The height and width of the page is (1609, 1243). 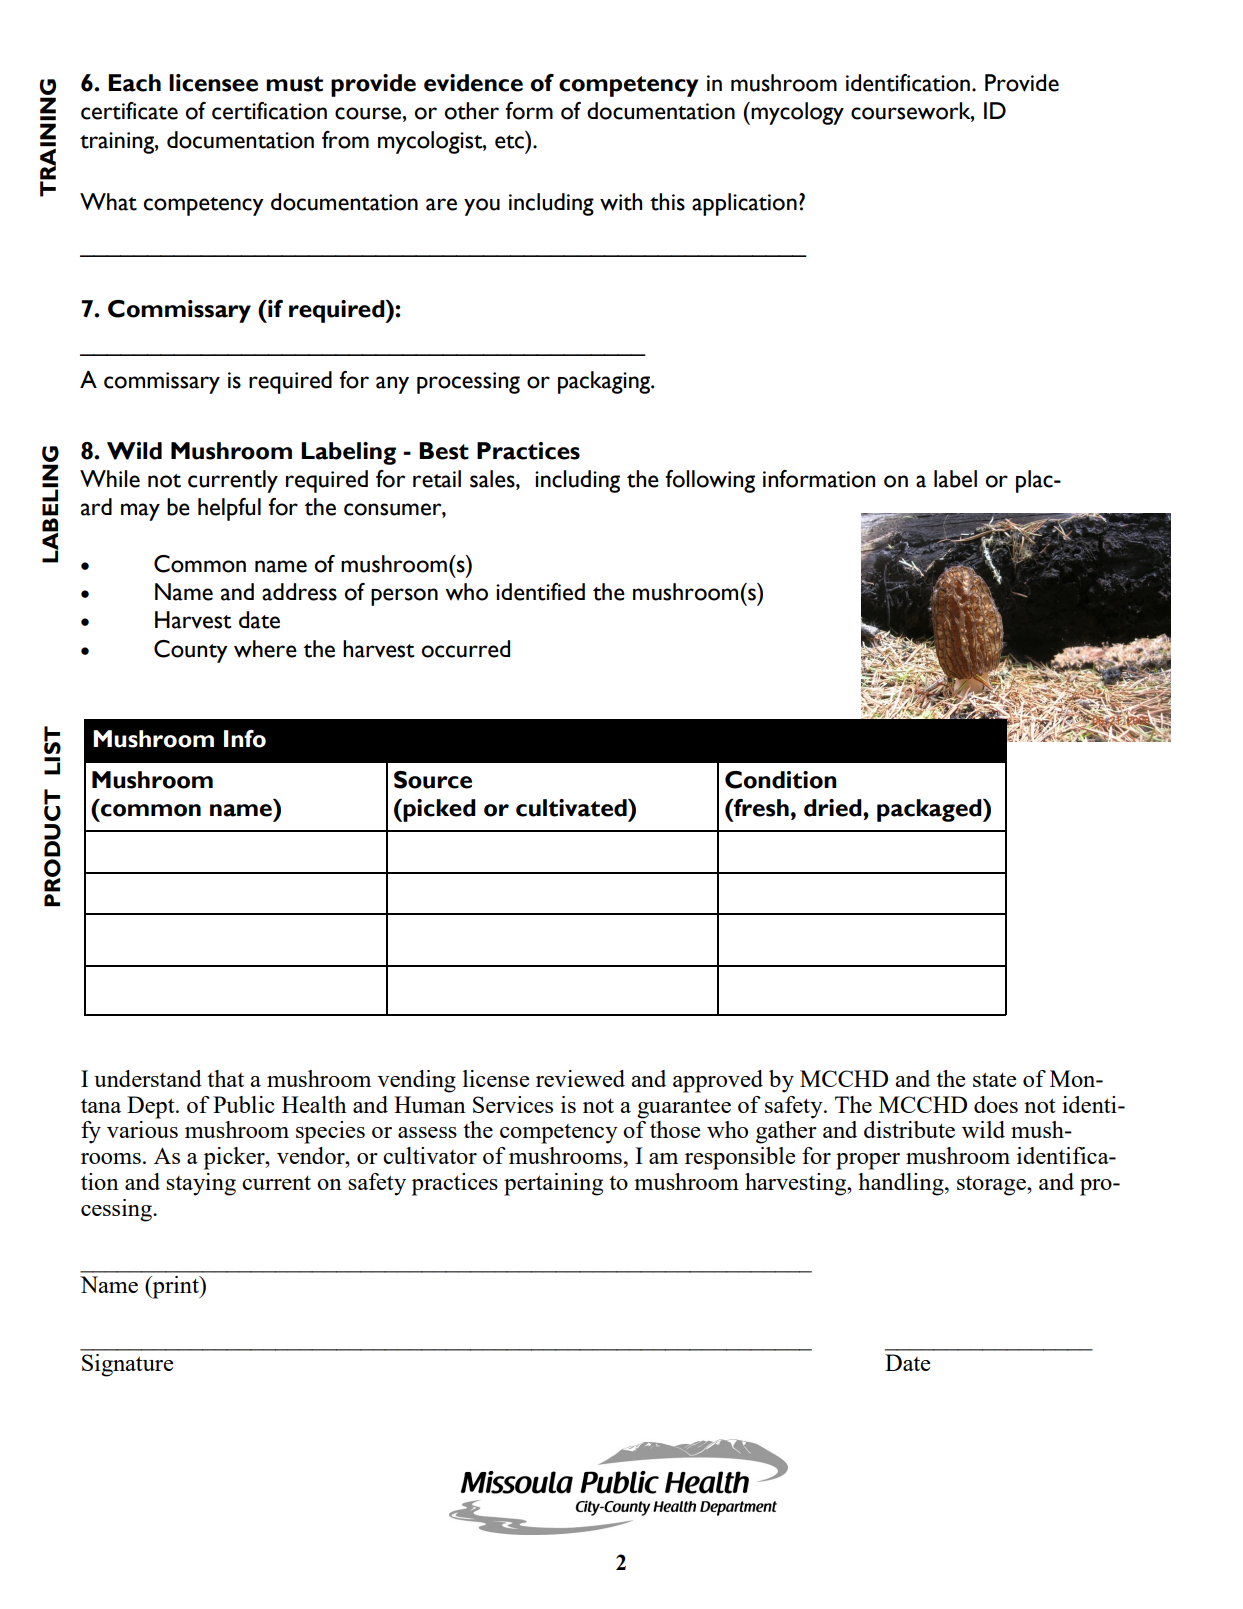 I want to click on mycology, so click(x=796, y=113).
